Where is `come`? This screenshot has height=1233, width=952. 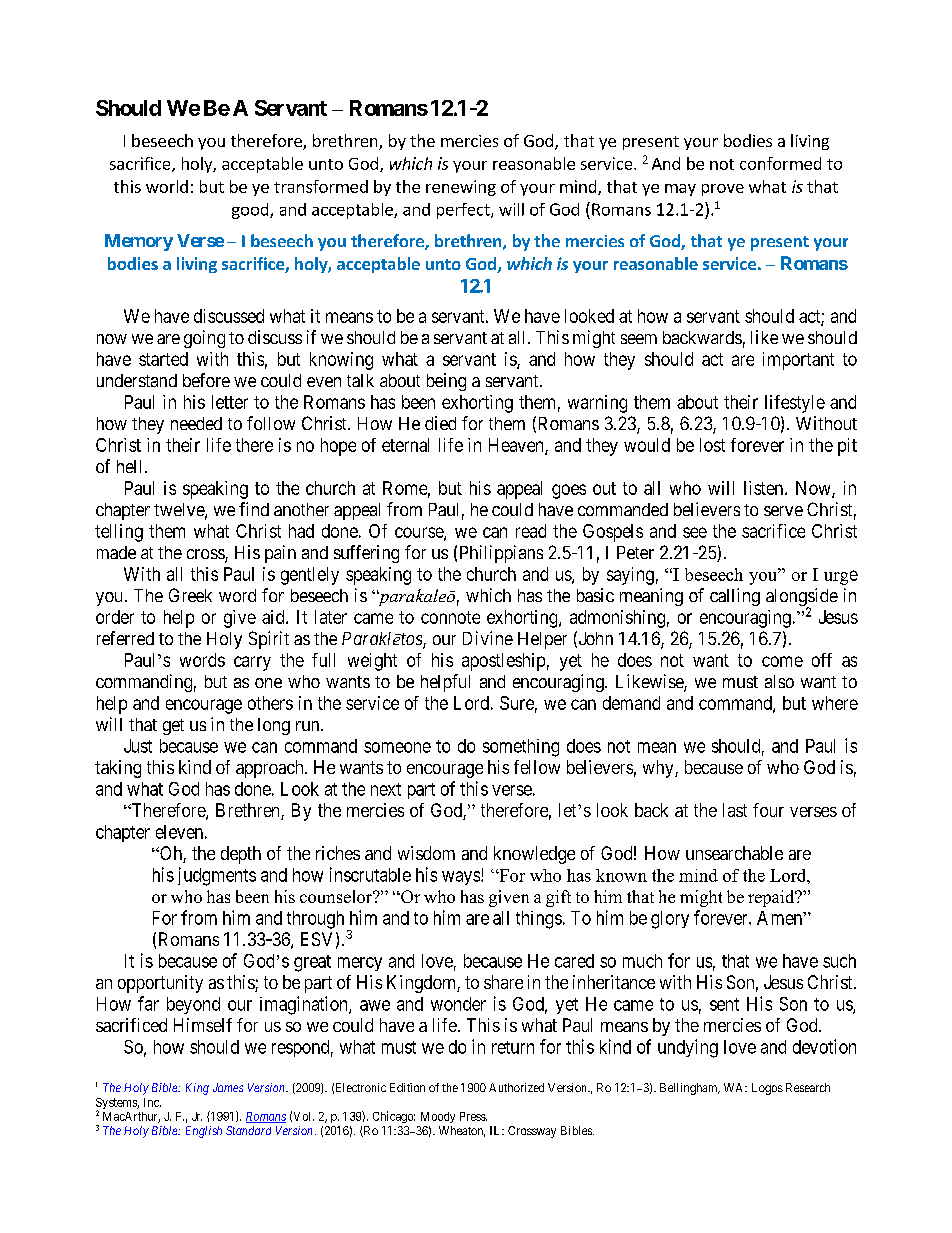 come is located at coordinates (782, 661).
